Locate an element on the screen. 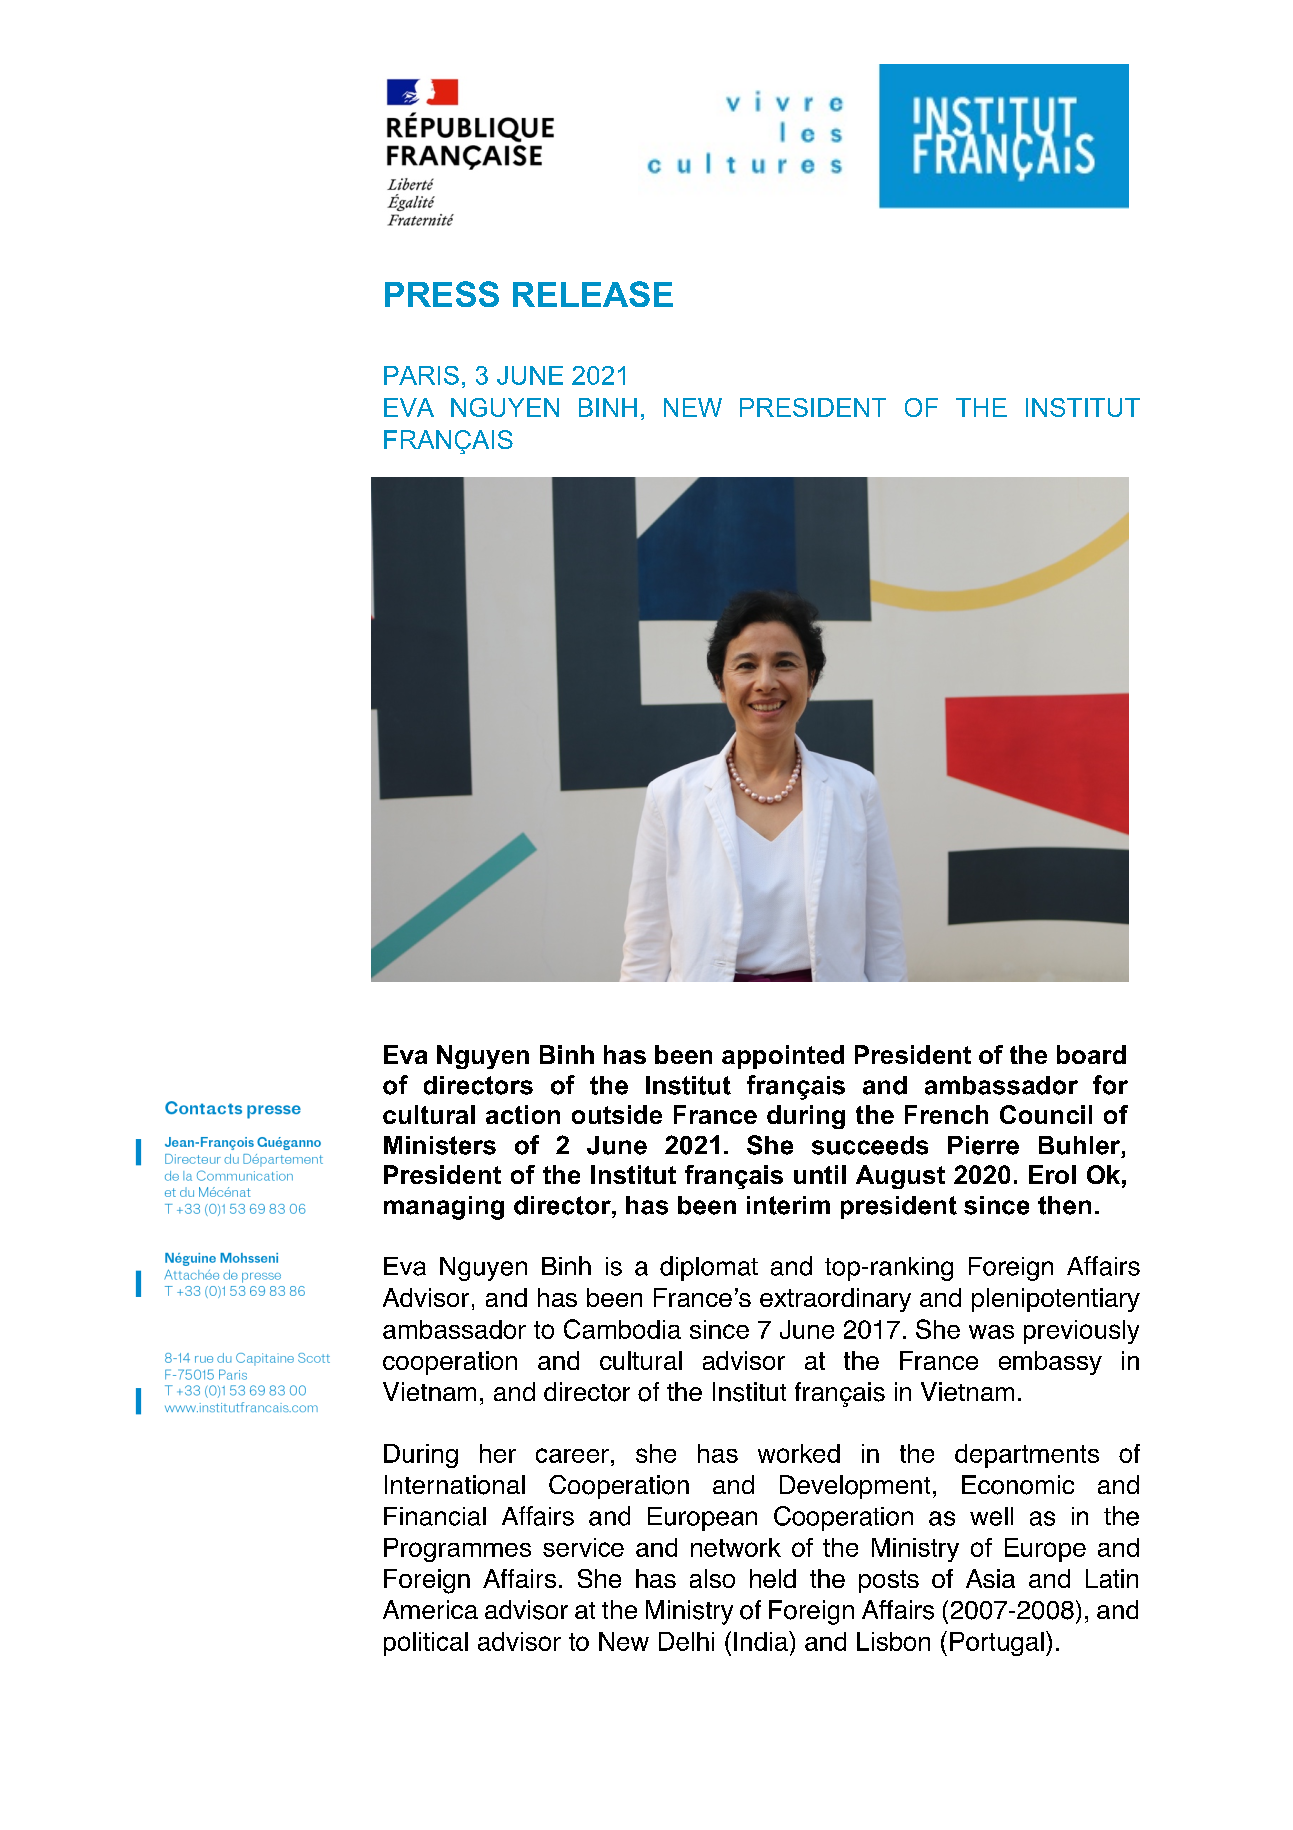 The width and height of the screenshot is (1293, 1830). RELEASE is located at coordinates (593, 294).
